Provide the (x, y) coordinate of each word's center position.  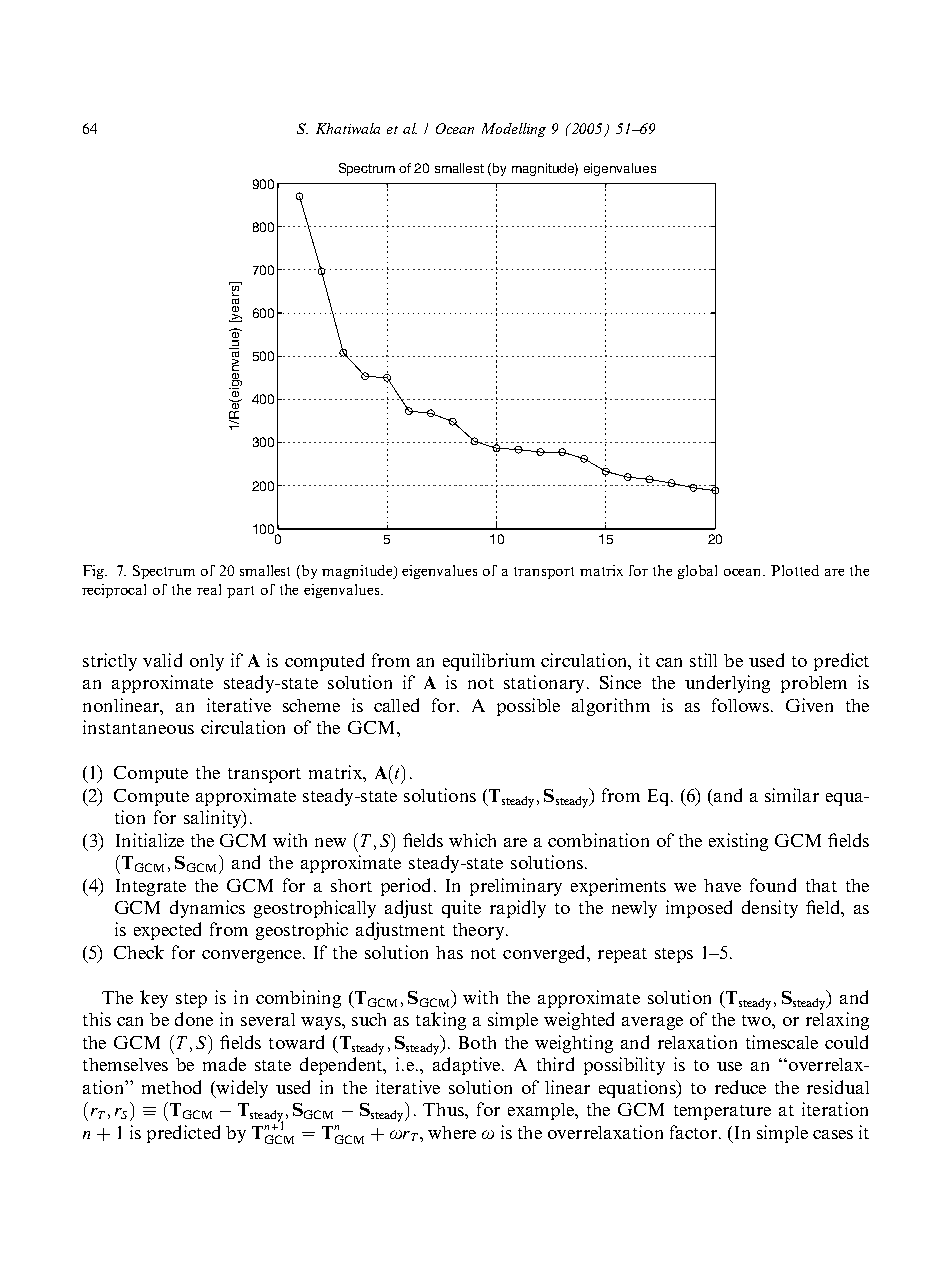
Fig (95, 572)
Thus (444, 1109)
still (703, 660)
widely (241, 1089)
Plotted (795, 570)
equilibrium (489, 662)
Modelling (514, 130)
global (697, 572)
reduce (740, 1087)
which (472, 840)
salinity (214, 819)
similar (792, 795)
